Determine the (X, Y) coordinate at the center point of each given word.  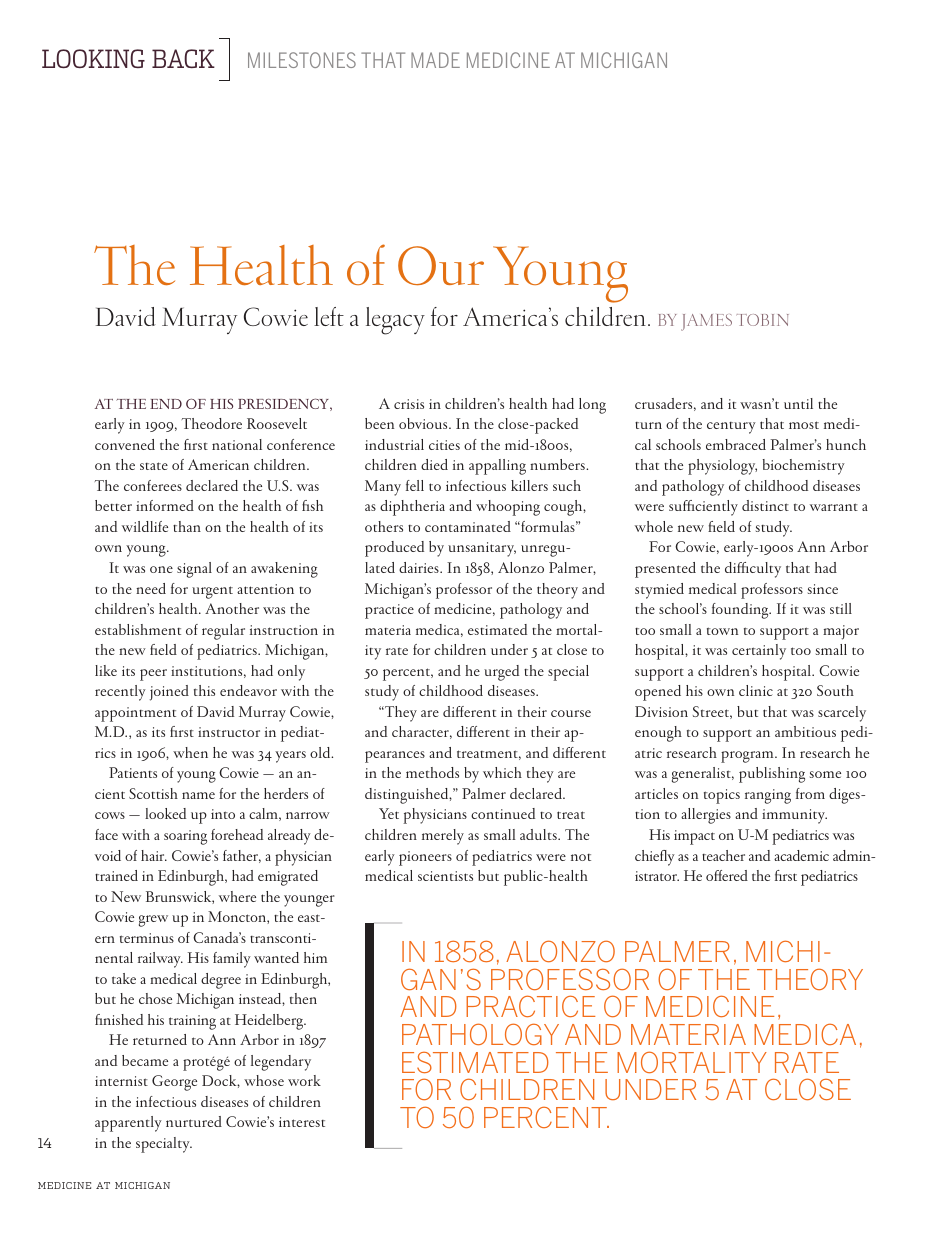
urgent (212, 592)
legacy (395, 321)
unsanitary (482, 549)
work (304, 1080)
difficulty (753, 570)
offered (727, 875)
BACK (183, 58)
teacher (723, 855)
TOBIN (763, 320)
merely (443, 837)
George (174, 1083)
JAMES (706, 322)
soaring (185, 837)
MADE (435, 60)
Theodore (212, 423)
